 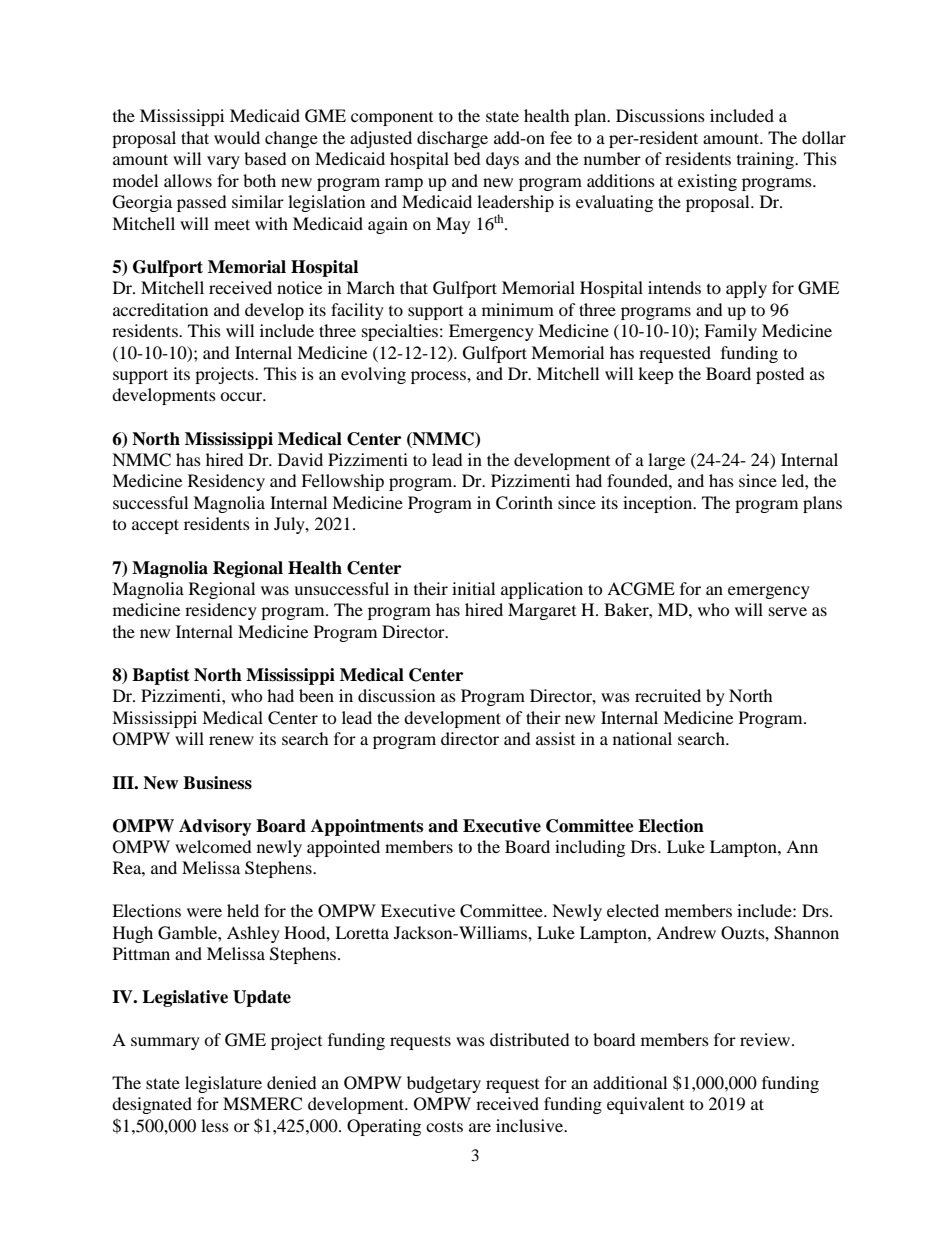 What do you see at coordinates (788, 611) in the screenshot?
I see `serve` at bounding box center [788, 611].
